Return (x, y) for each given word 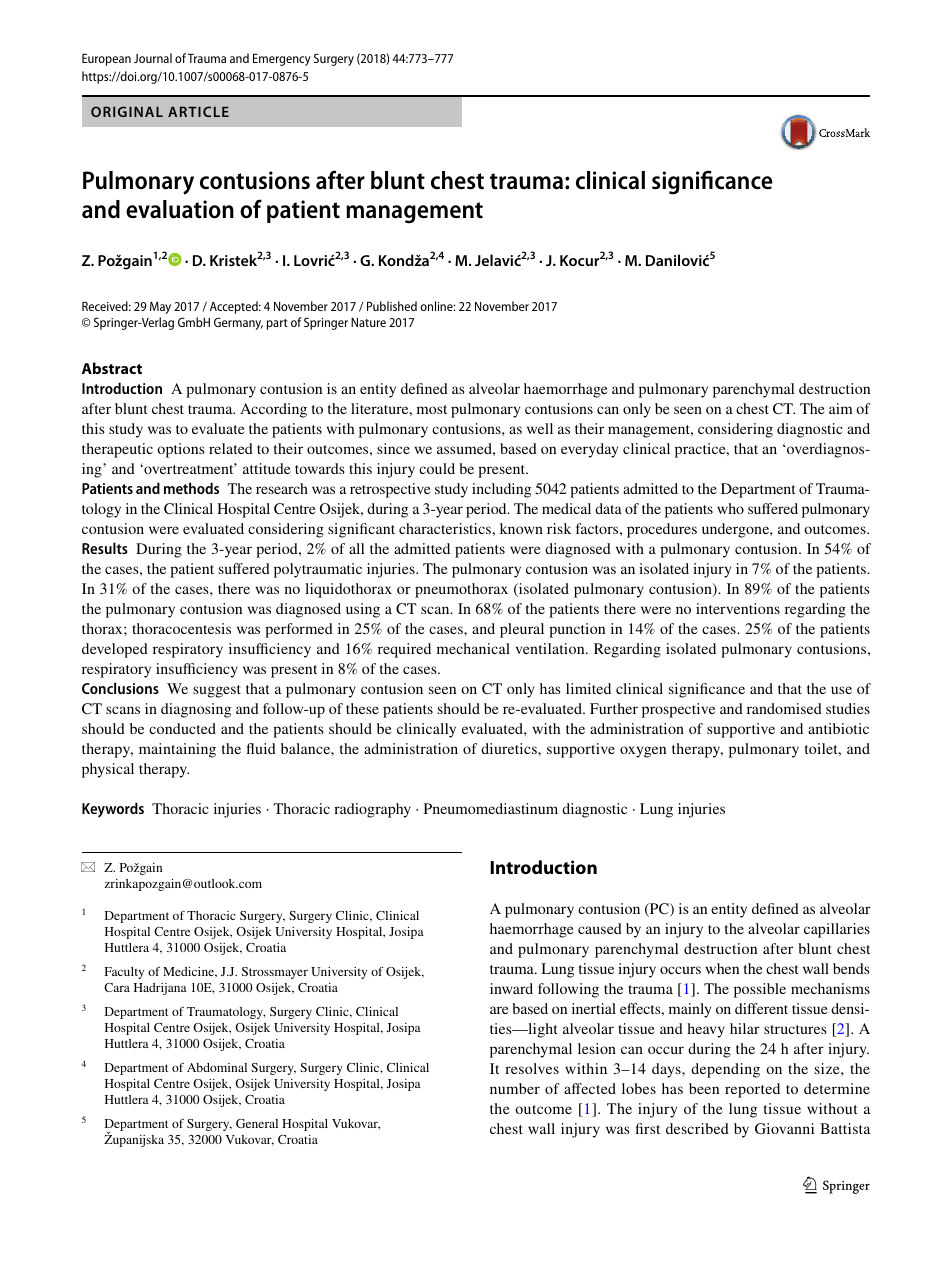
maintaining (177, 750)
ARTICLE (198, 111)
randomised (784, 708)
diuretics (510, 748)
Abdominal (217, 1067)
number (515, 1088)
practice (701, 450)
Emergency (282, 60)
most (432, 409)
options (181, 450)
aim (840, 408)
